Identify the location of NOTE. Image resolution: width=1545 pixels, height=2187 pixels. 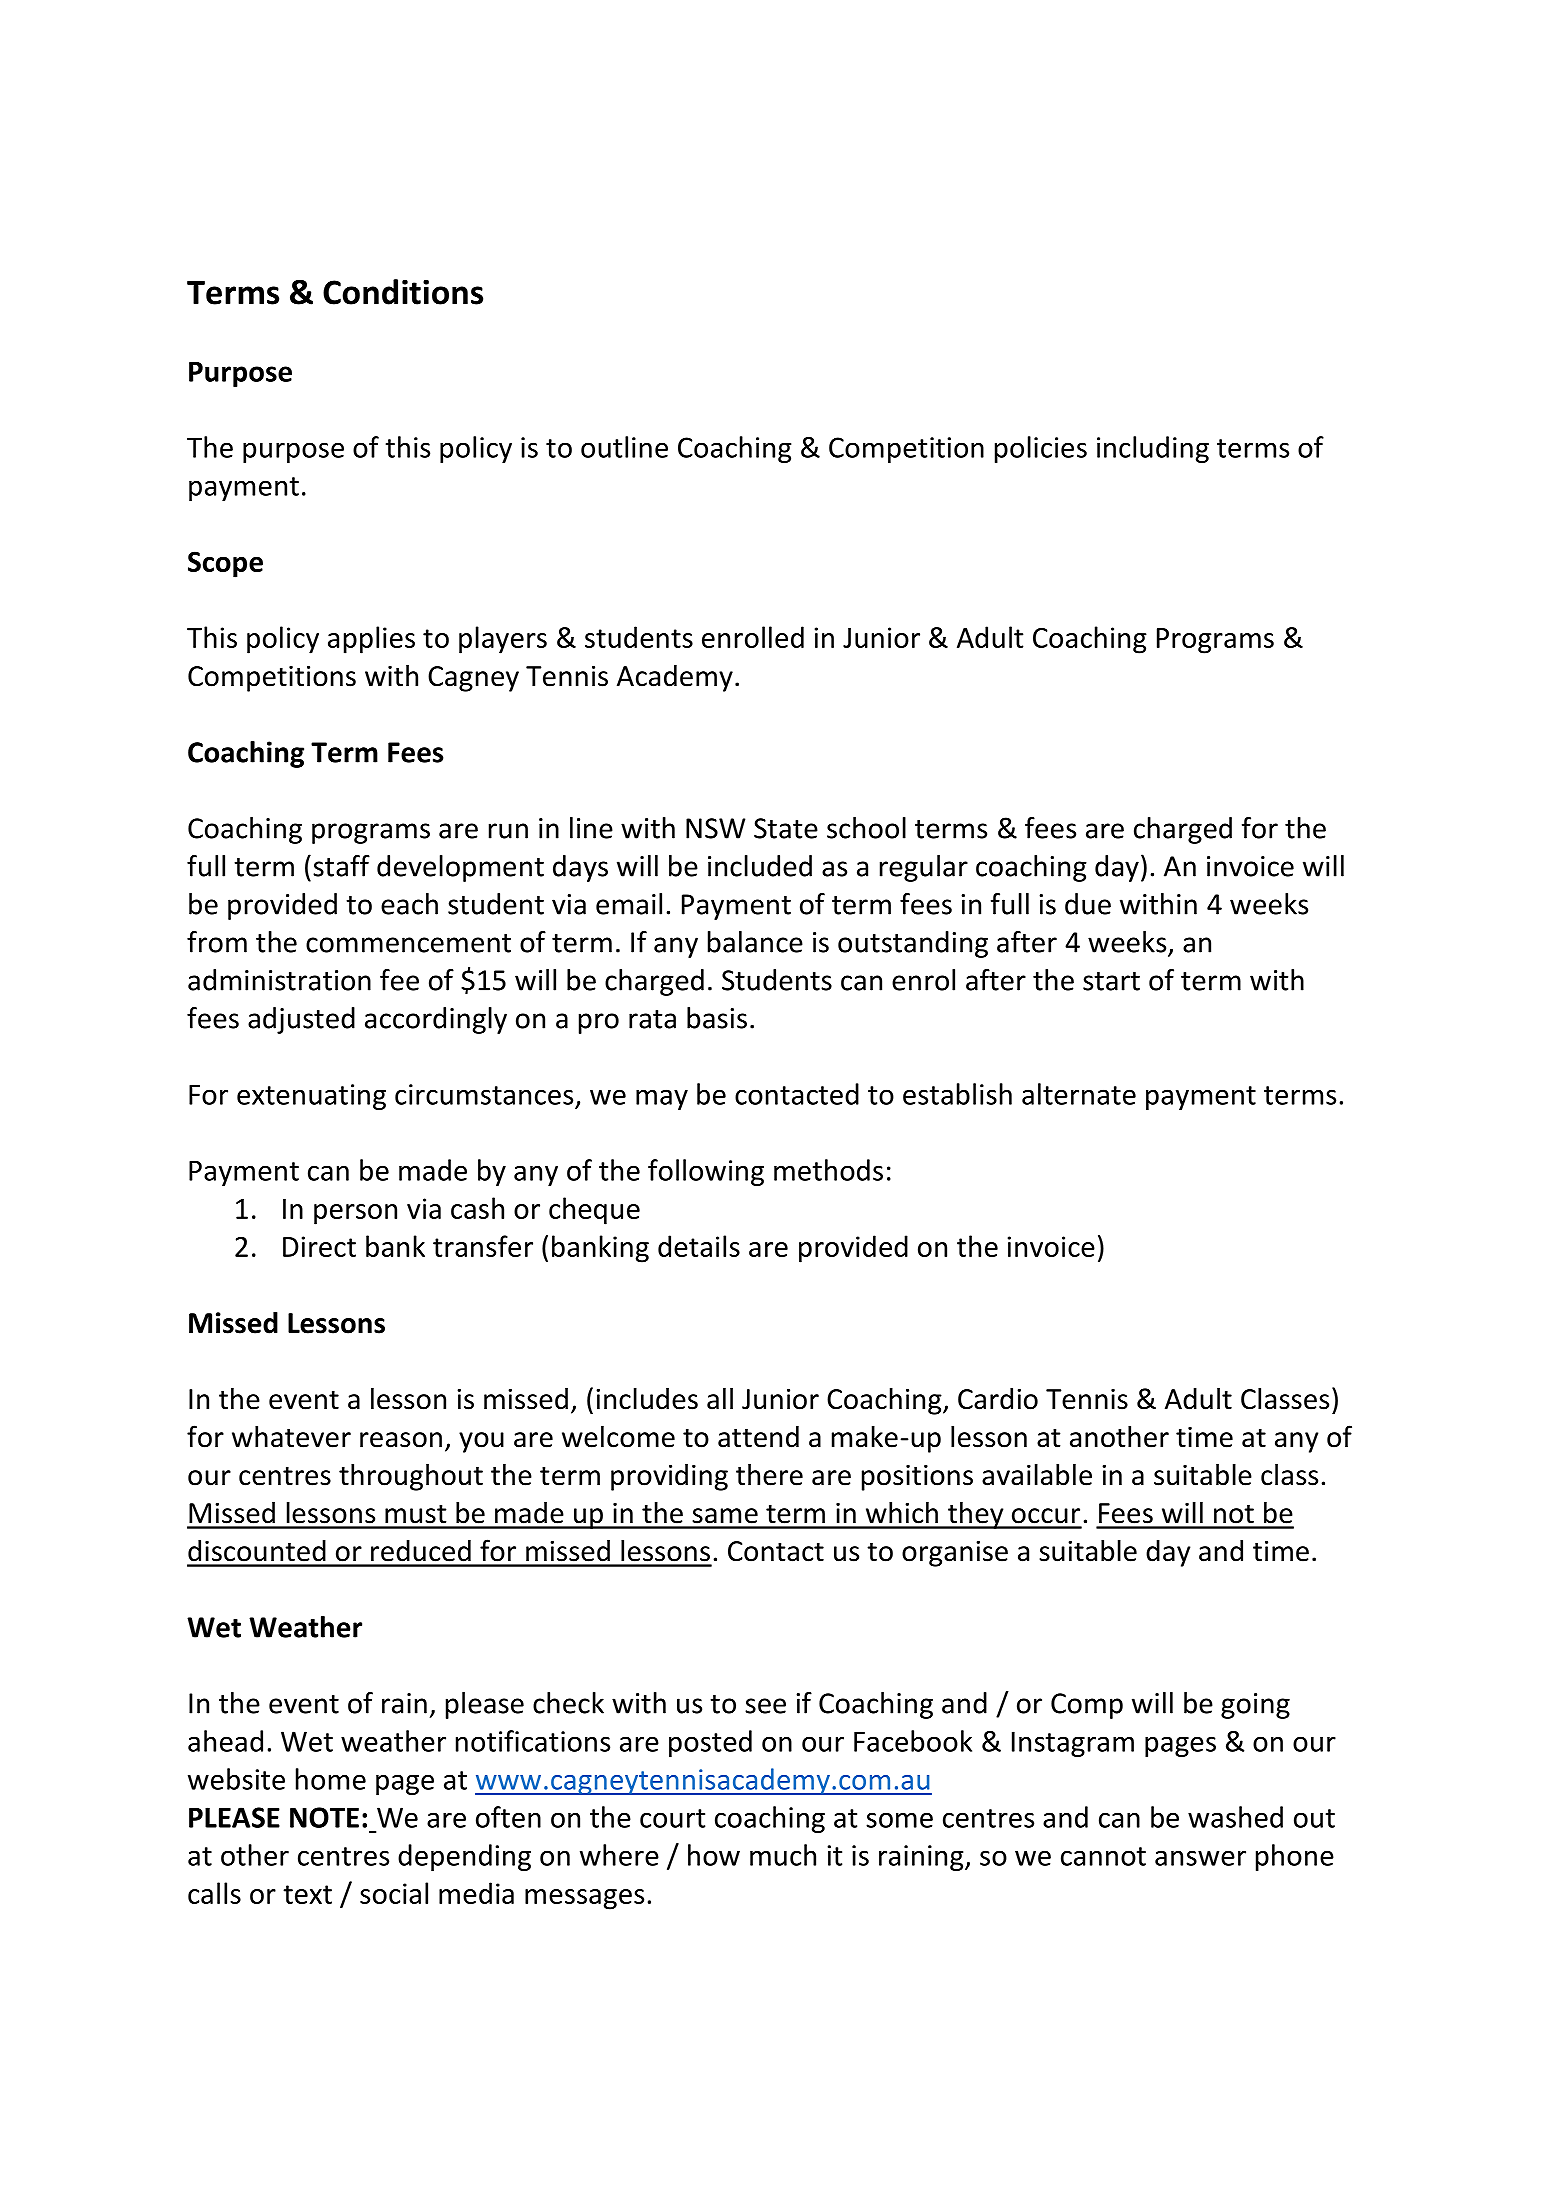
(324, 1817).
